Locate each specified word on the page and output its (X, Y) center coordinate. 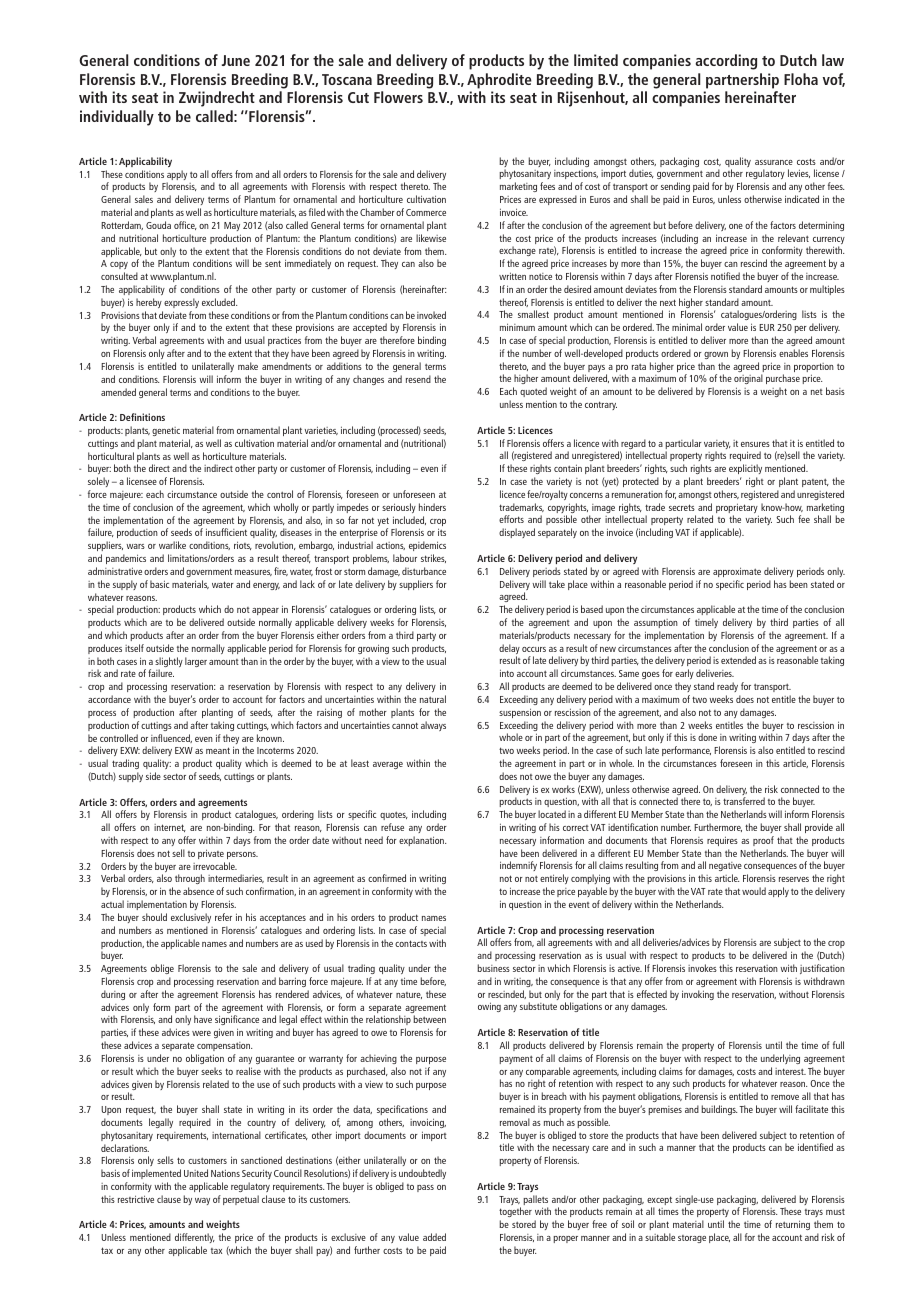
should (154, 917)
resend (418, 379)
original (748, 381)
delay (509, 650)
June (236, 60)
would (754, 891)
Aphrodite (499, 81)
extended (738, 660)
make (248, 366)
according (726, 62)
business (493, 968)
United (196, 1173)
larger (196, 662)
